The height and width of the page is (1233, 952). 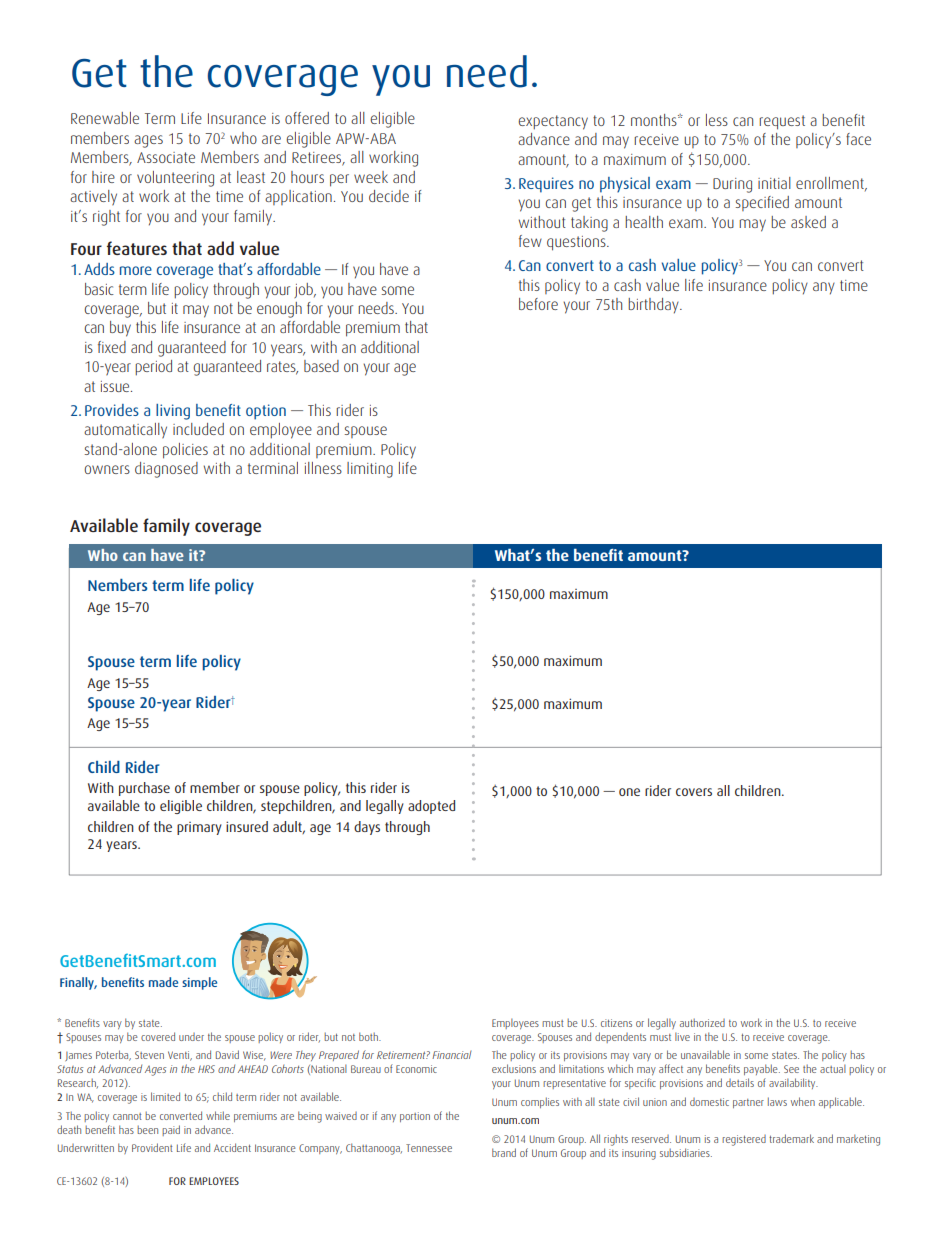 What do you see at coordinates (702, 1022) in the page?
I see `authorized` at bounding box center [702, 1022].
